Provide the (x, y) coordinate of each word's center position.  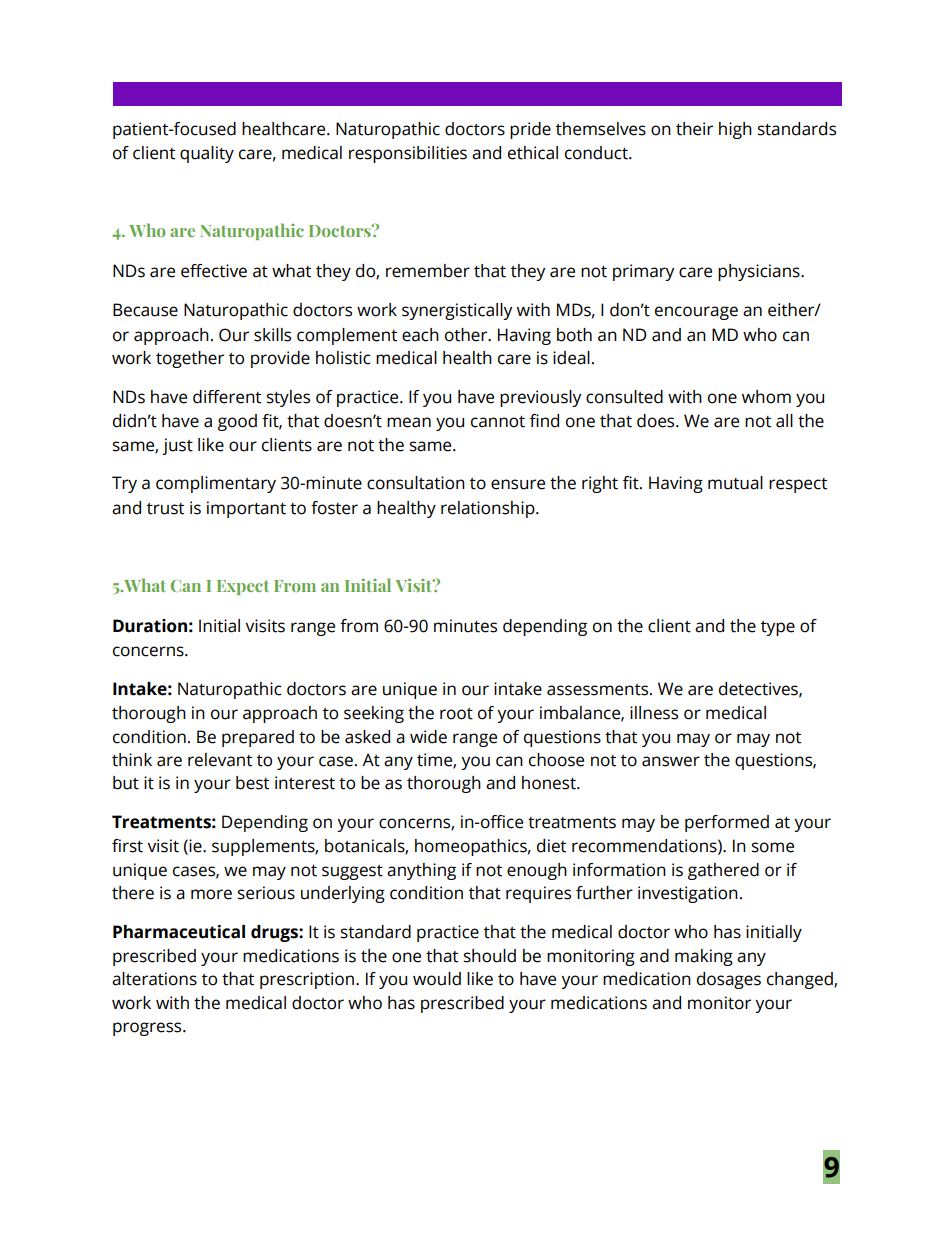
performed (727, 823)
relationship (489, 509)
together (190, 359)
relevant (220, 760)
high (735, 130)
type (778, 628)
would (437, 979)
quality (207, 154)
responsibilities (408, 154)
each (420, 335)
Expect (243, 587)
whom (766, 397)
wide (428, 737)
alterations (154, 979)
